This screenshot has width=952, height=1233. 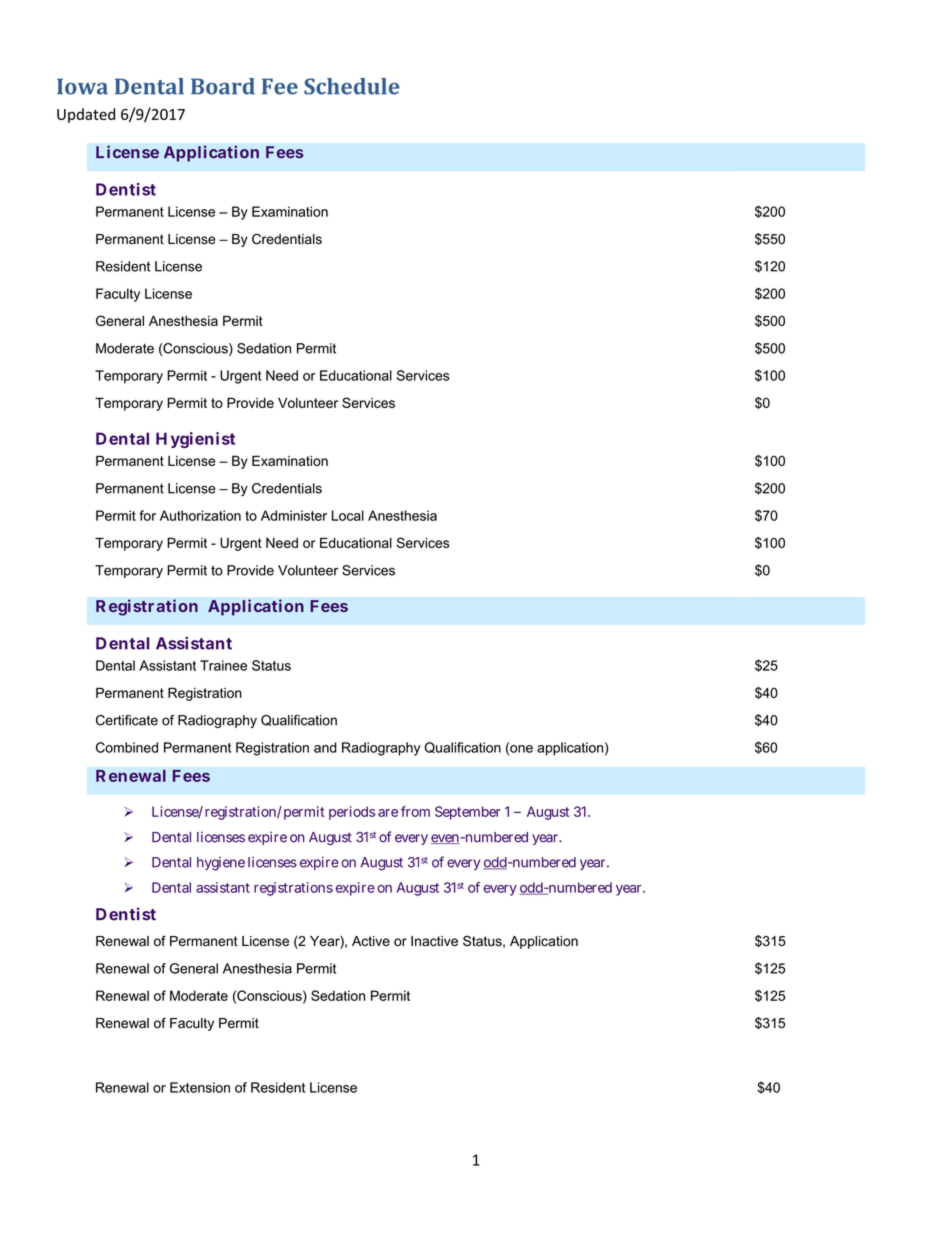 I want to click on Schedule, so click(x=352, y=86).
